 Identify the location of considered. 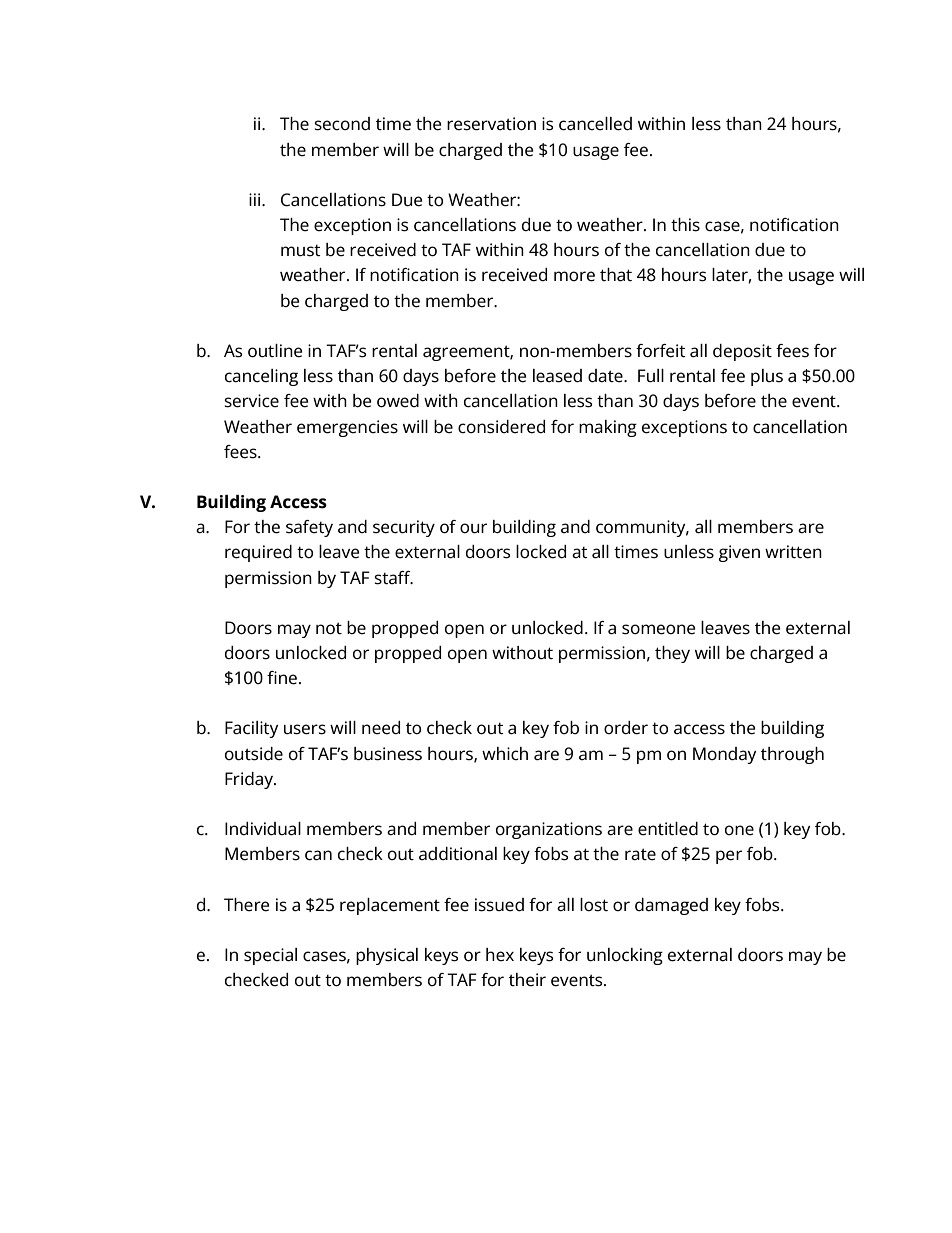
(501, 427).
